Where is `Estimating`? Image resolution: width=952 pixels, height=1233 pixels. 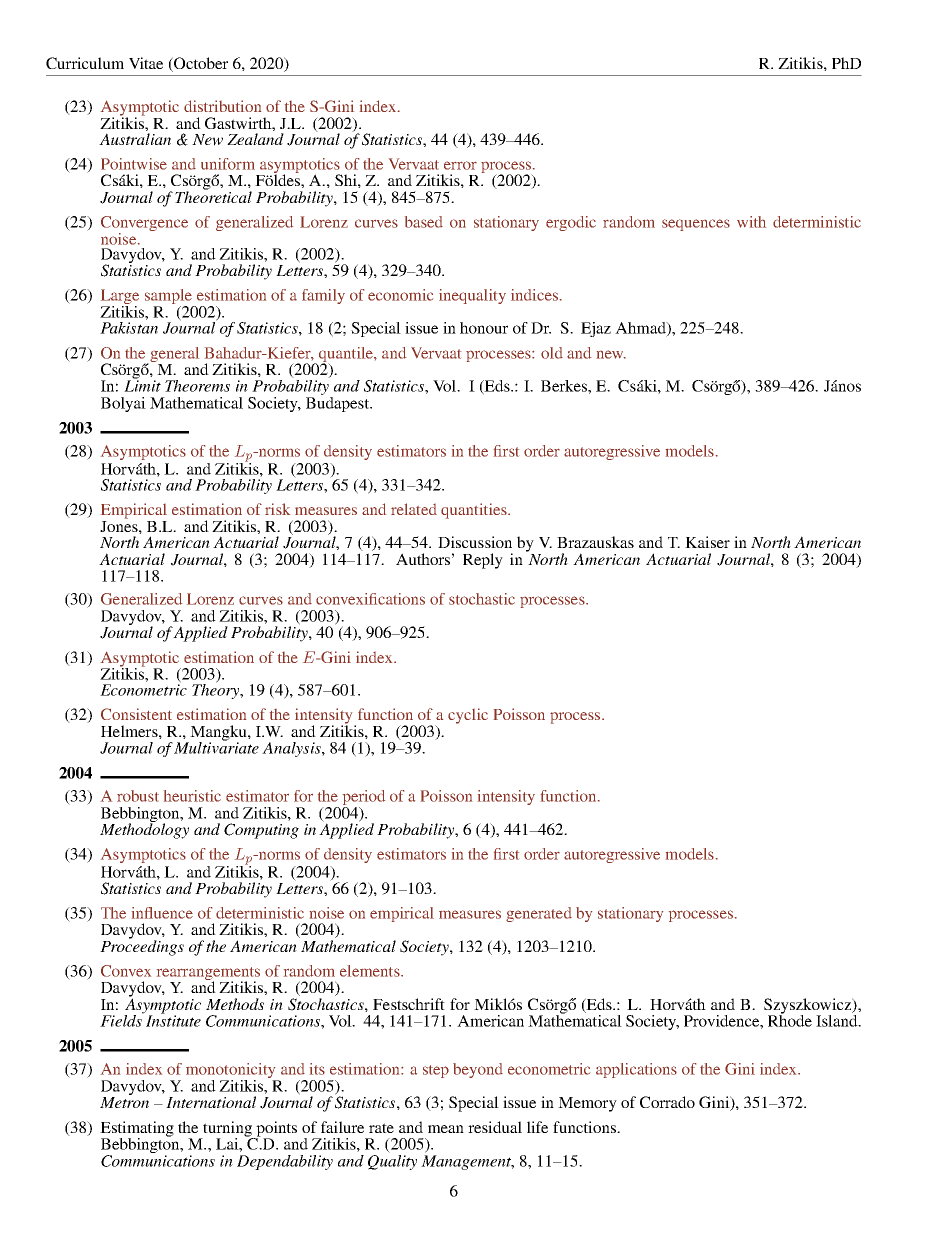 Estimating is located at coordinates (137, 1130).
